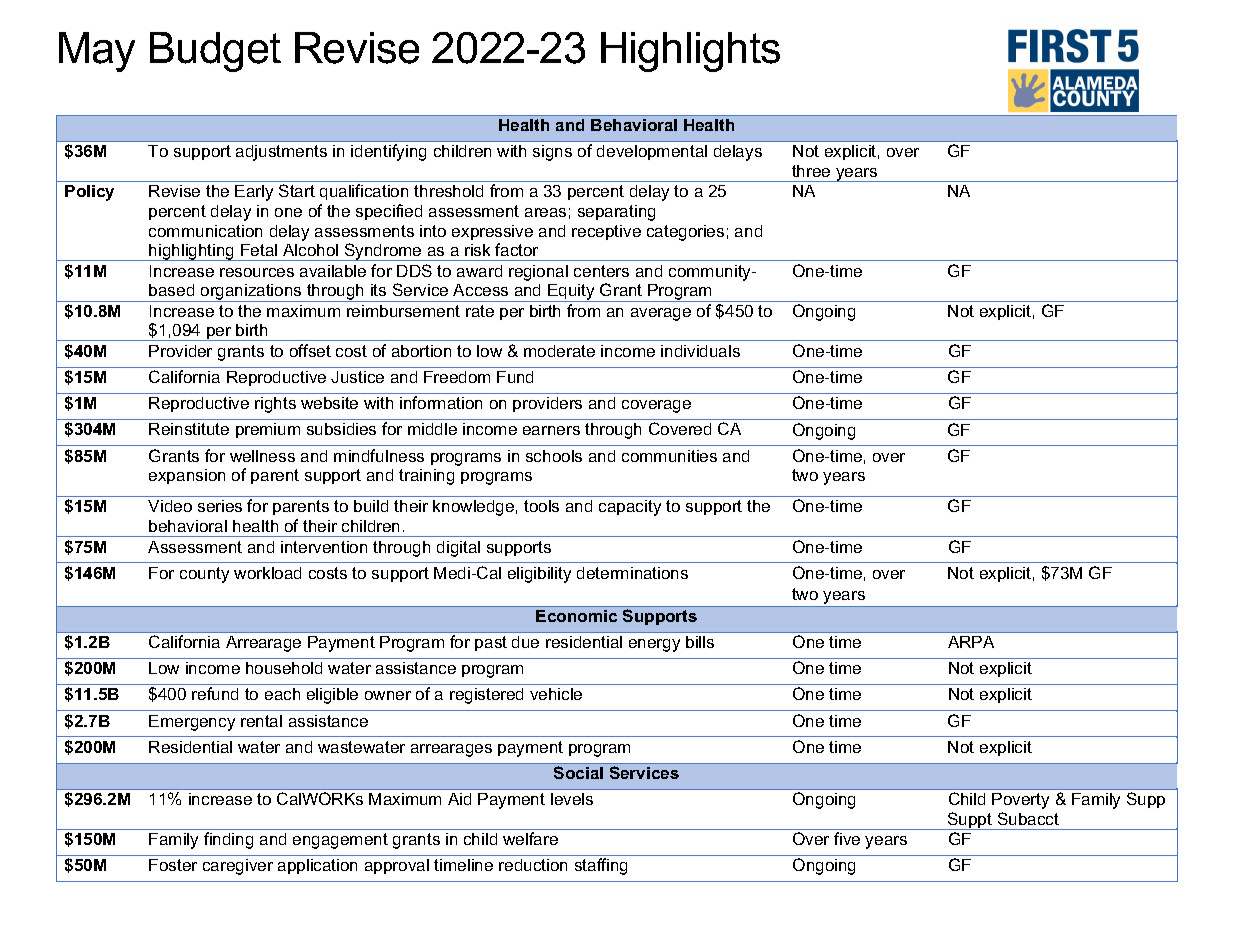 This screenshot has height=952, width=1233. What do you see at coordinates (552, 153) in the screenshot?
I see `signs` at bounding box center [552, 153].
